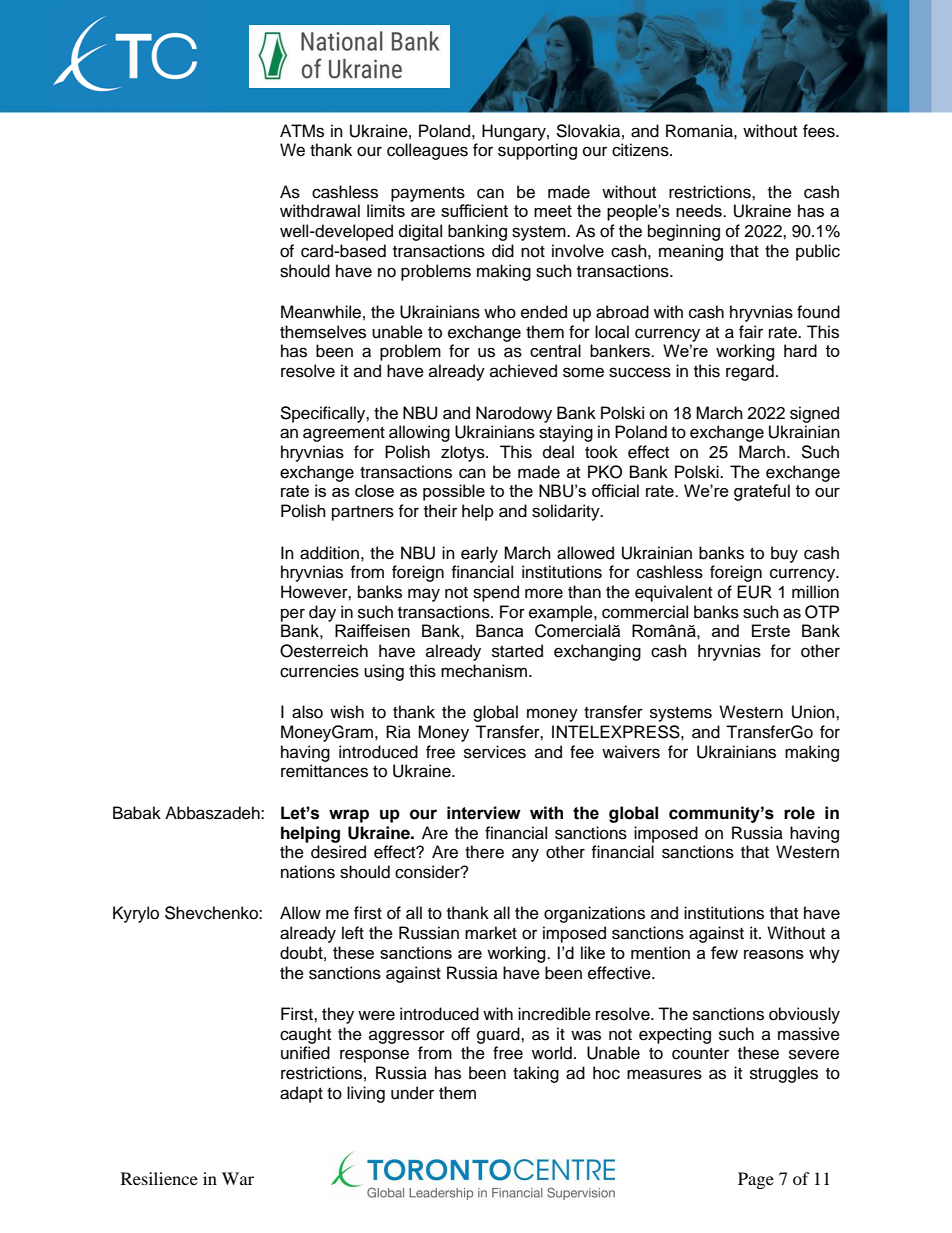 Image resolution: width=952 pixels, height=1233 pixels. I want to click on under, so click(412, 1093).
